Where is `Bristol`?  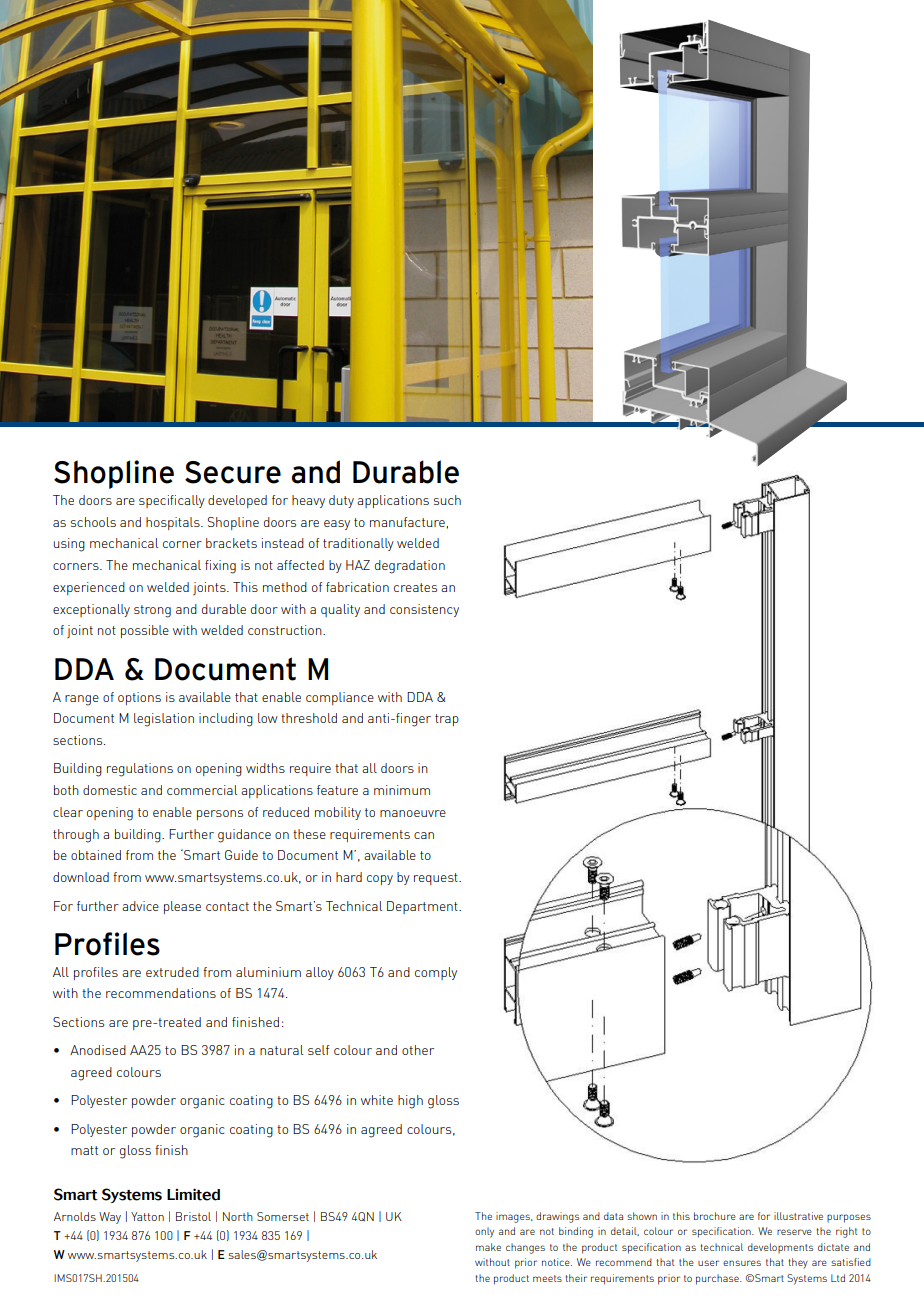
Bristol is located at coordinates (193, 1216).
